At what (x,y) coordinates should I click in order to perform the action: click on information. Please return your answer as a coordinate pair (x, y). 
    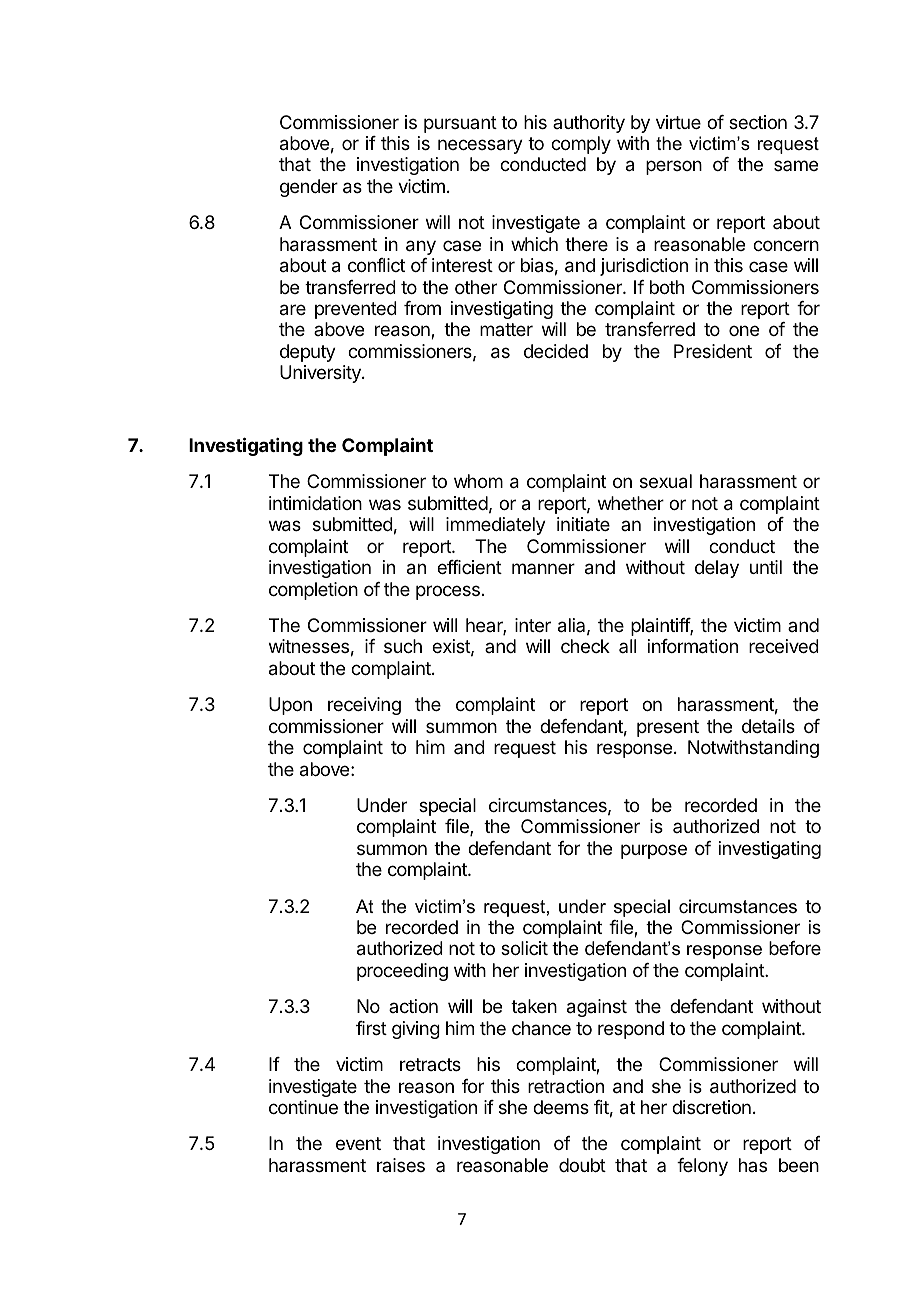
    Looking at the image, I should click on (693, 646).
